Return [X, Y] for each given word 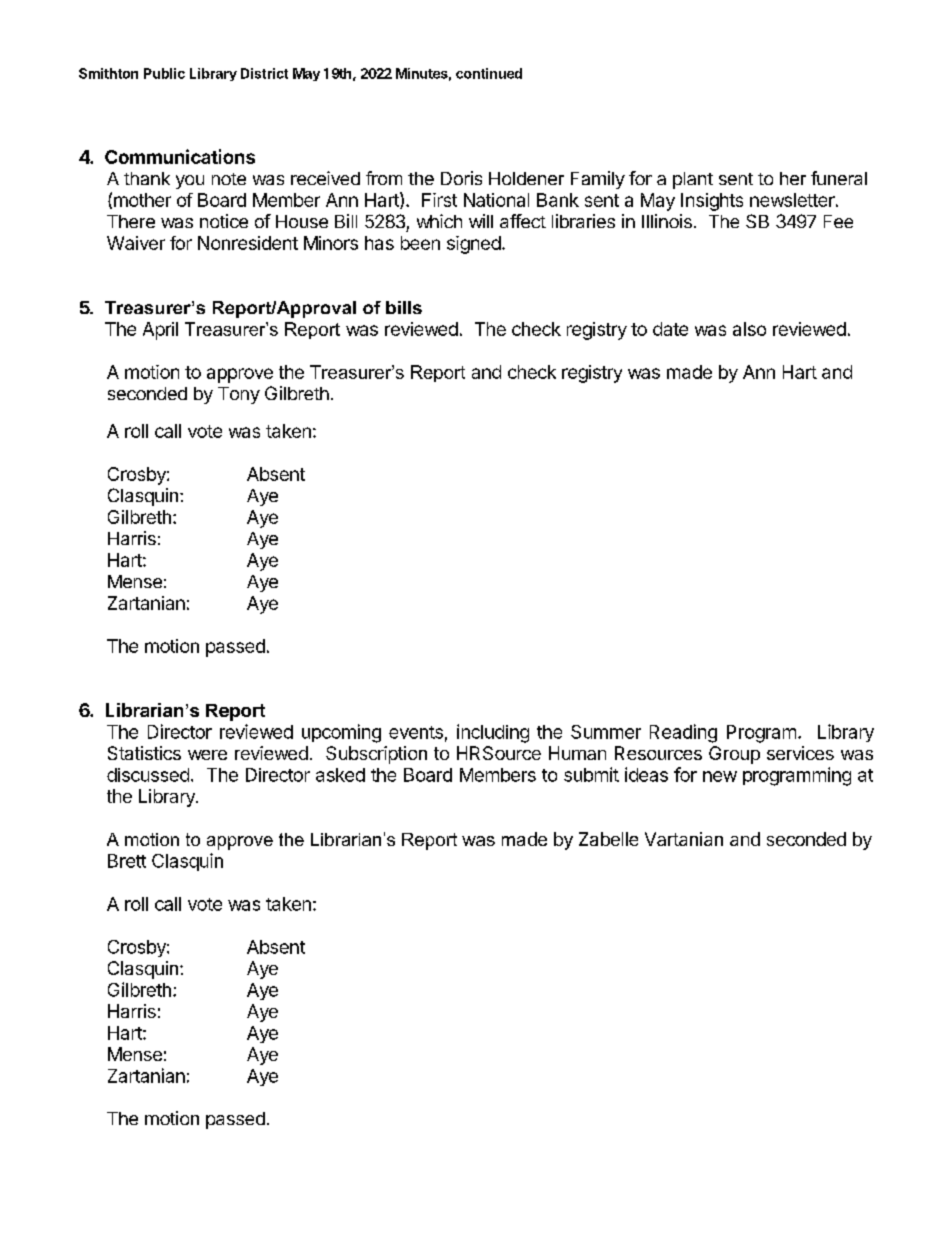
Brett [127, 861]
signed [474, 245]
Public [164, 73]
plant [693, 180]
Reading [683, 733]
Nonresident [248, 243]
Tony [239, 395]
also [749, 329]
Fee [838, 221]
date [670, 329]
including [493, 733]
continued [489, 73]
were [207, 755]
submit [591, 774]
